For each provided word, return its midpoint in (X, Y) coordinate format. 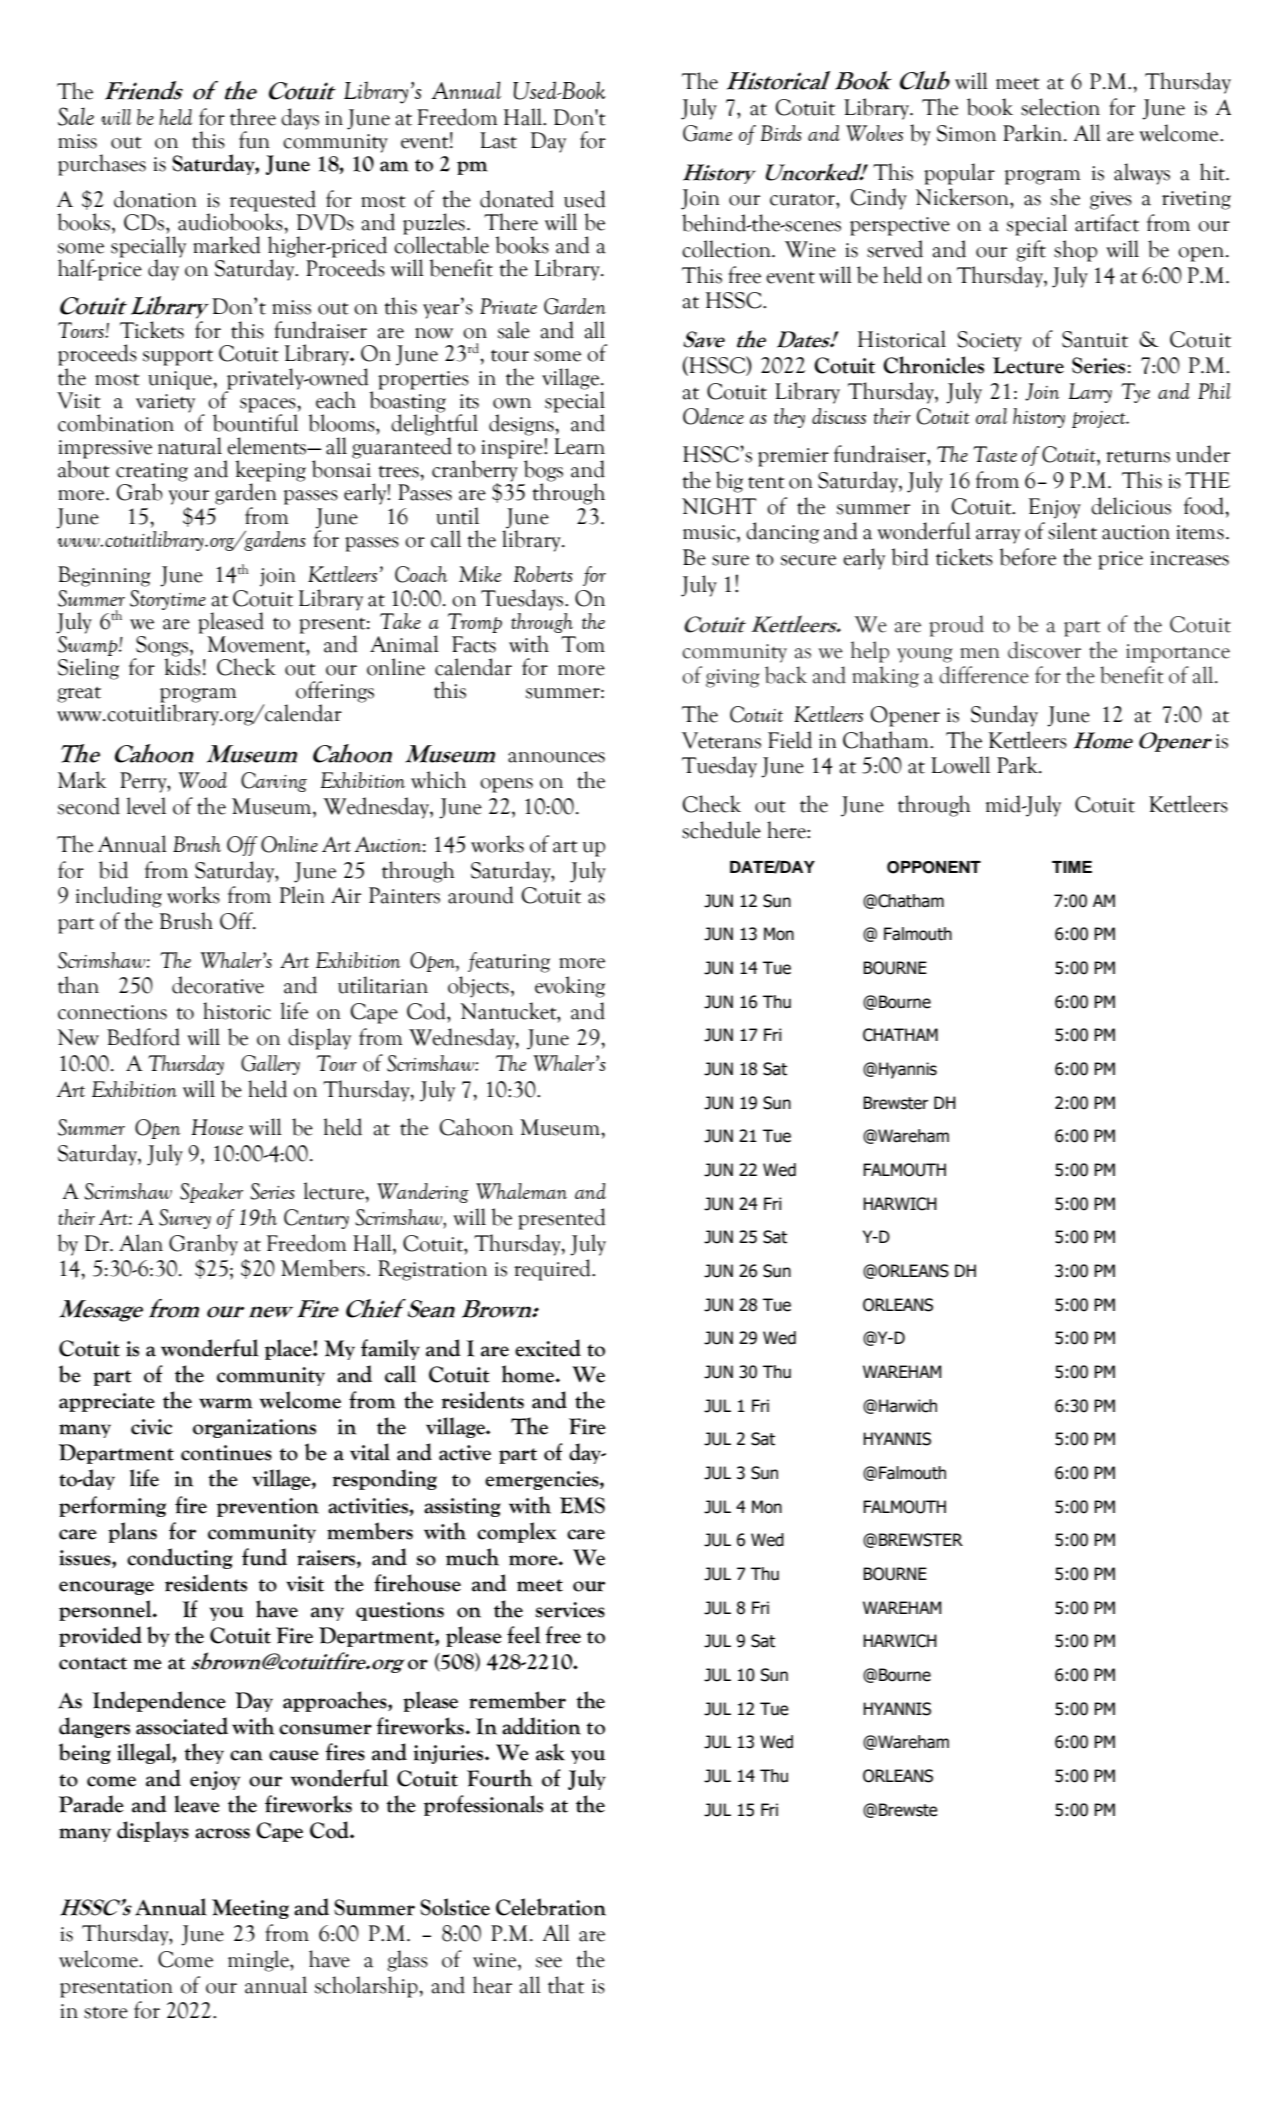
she (1065, 197)
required (553, 1270)
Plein (302, 895)
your (188, 497)
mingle (259, 1961)
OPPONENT (934, 867)
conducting (180, 1558)
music (710, 532)
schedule (721, 830)
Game (707, 133)
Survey (185, 1219)
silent (1072, 531)
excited (548, 1348)
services (570, 1610)
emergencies (543, 1480)
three (253, 117)
